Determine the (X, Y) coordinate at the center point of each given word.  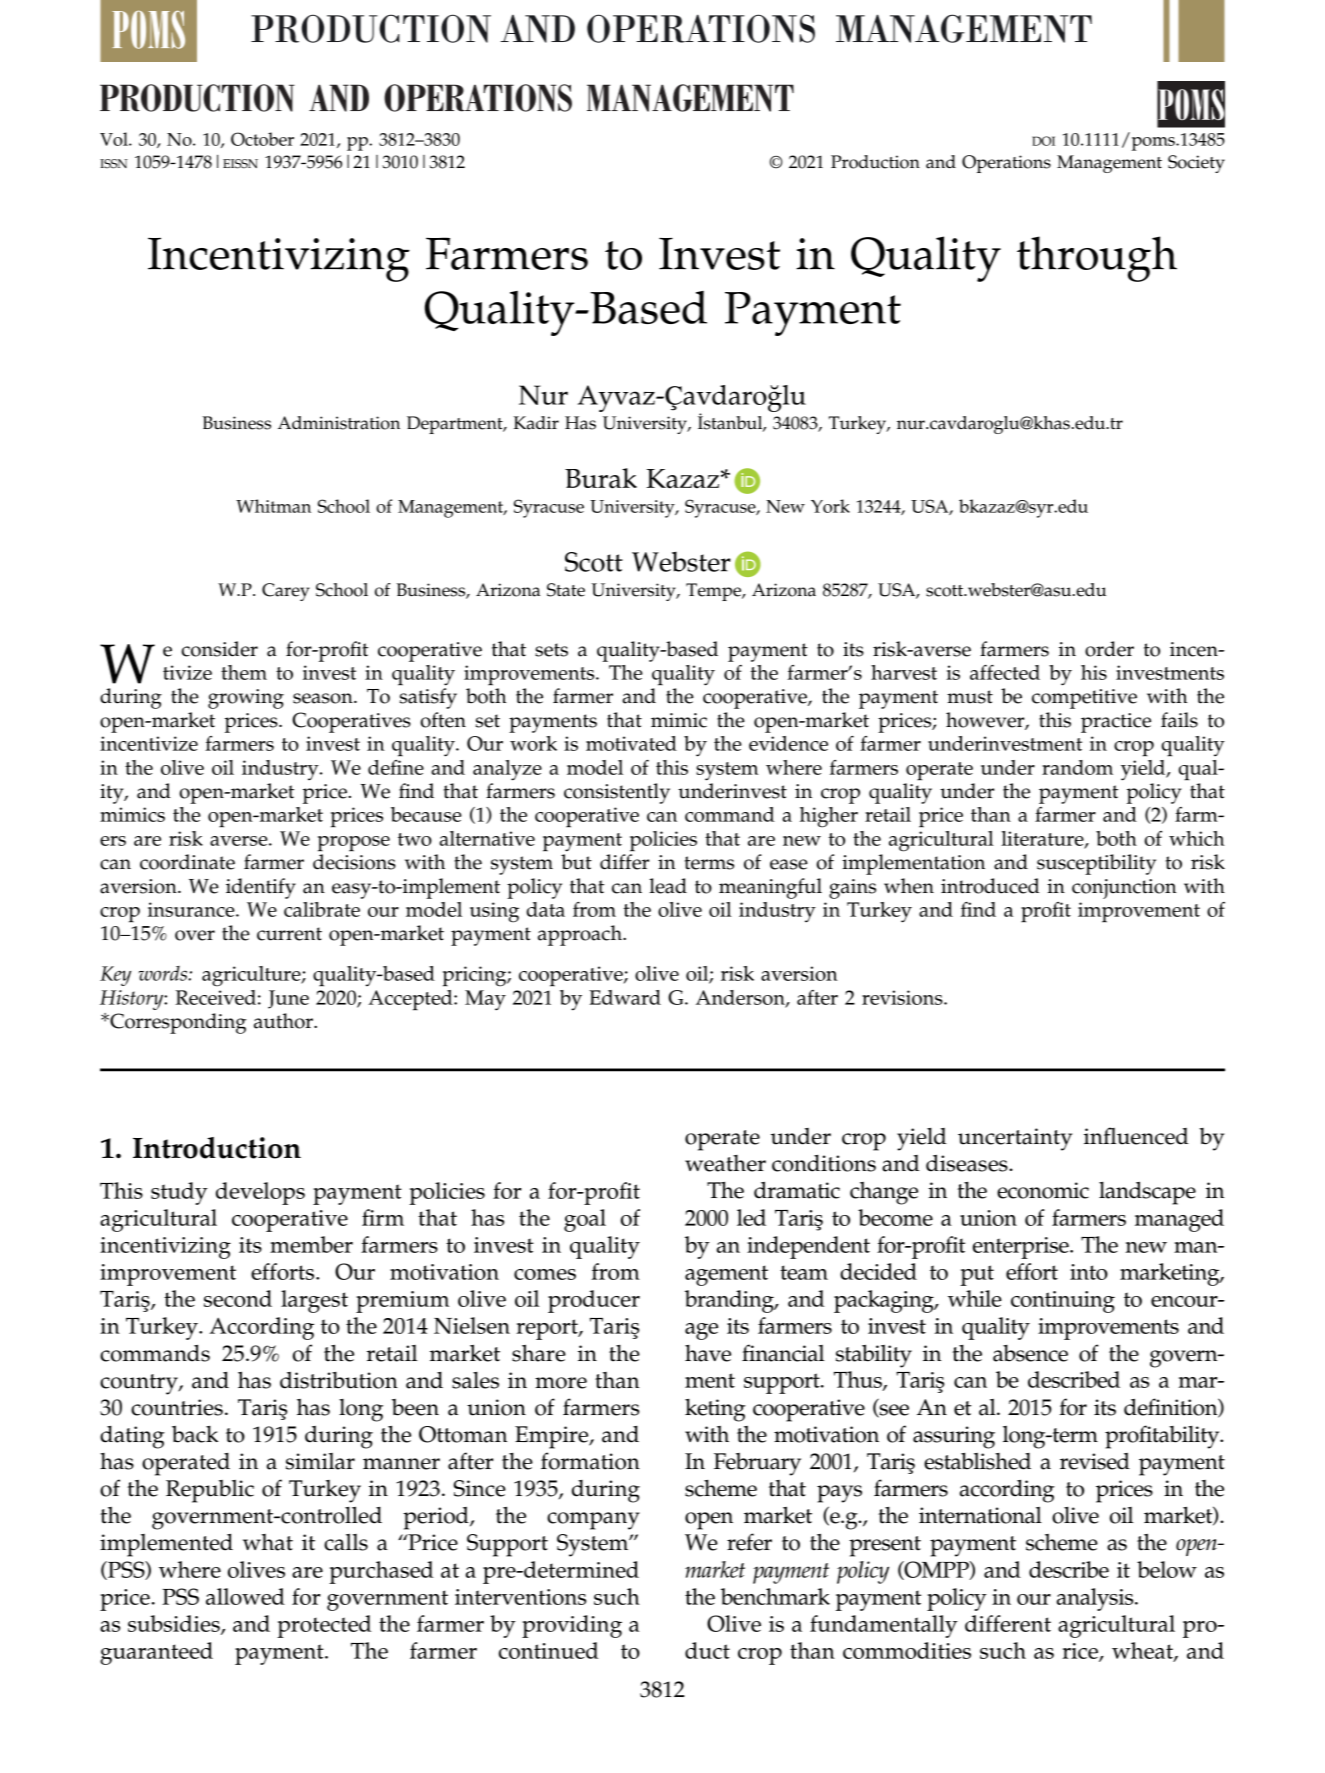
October (262, 139)
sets (551, 650)
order (1109, 649)
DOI (1043, 141)
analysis (1096, 1599)
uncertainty (1015, 1139)
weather (725, 1163)
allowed (245, 1596)
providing (572, 1626)
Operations (1006, 164)
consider (219, 649)
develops (260, 1193)
